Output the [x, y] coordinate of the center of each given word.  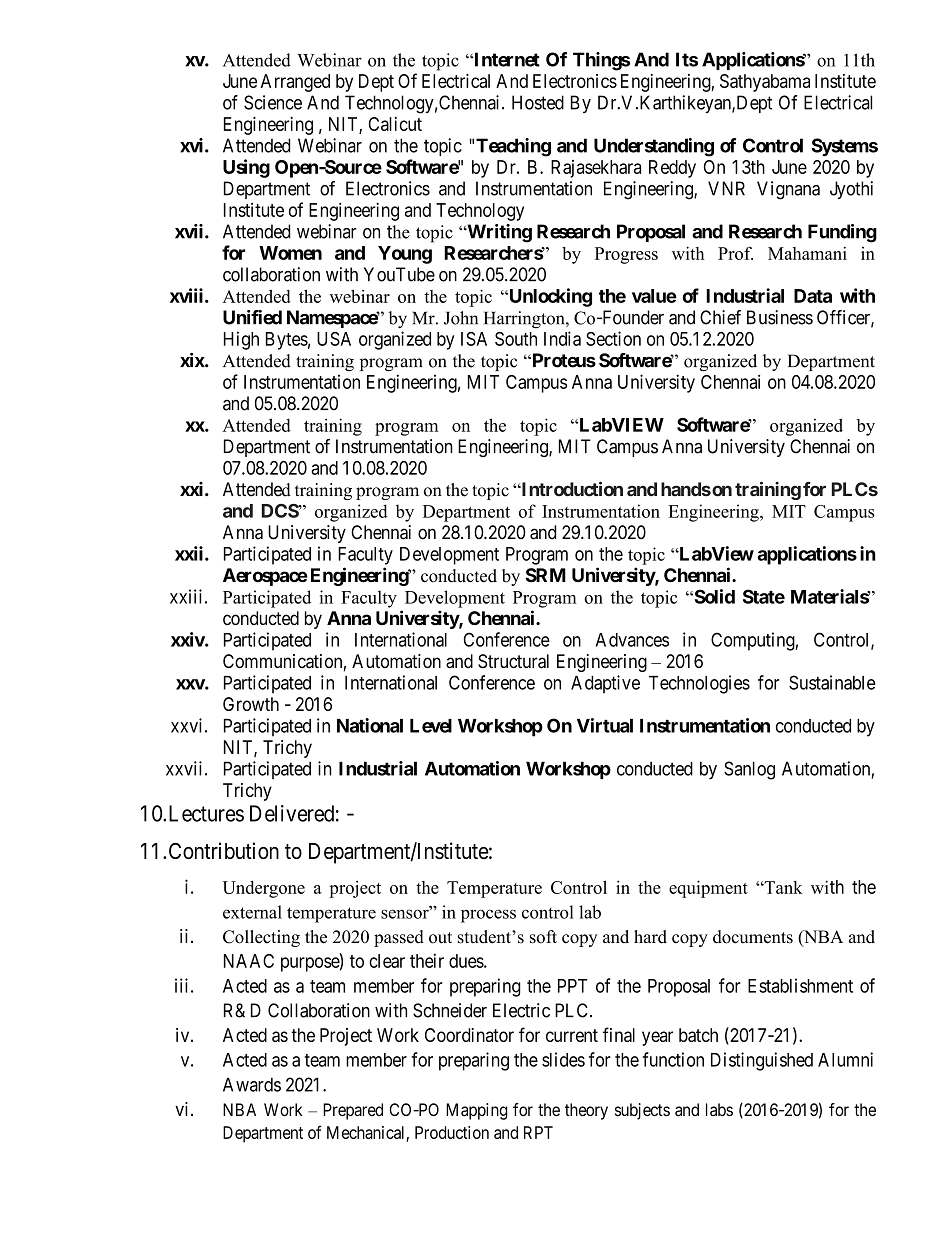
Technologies [699, 684]
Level [431, 726]
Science [273, 102]
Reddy [672, 169]
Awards [252, 1084]
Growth [251, 704]
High [241, 340]
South [516, 339]
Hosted [538, 102]
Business [780, 317]
